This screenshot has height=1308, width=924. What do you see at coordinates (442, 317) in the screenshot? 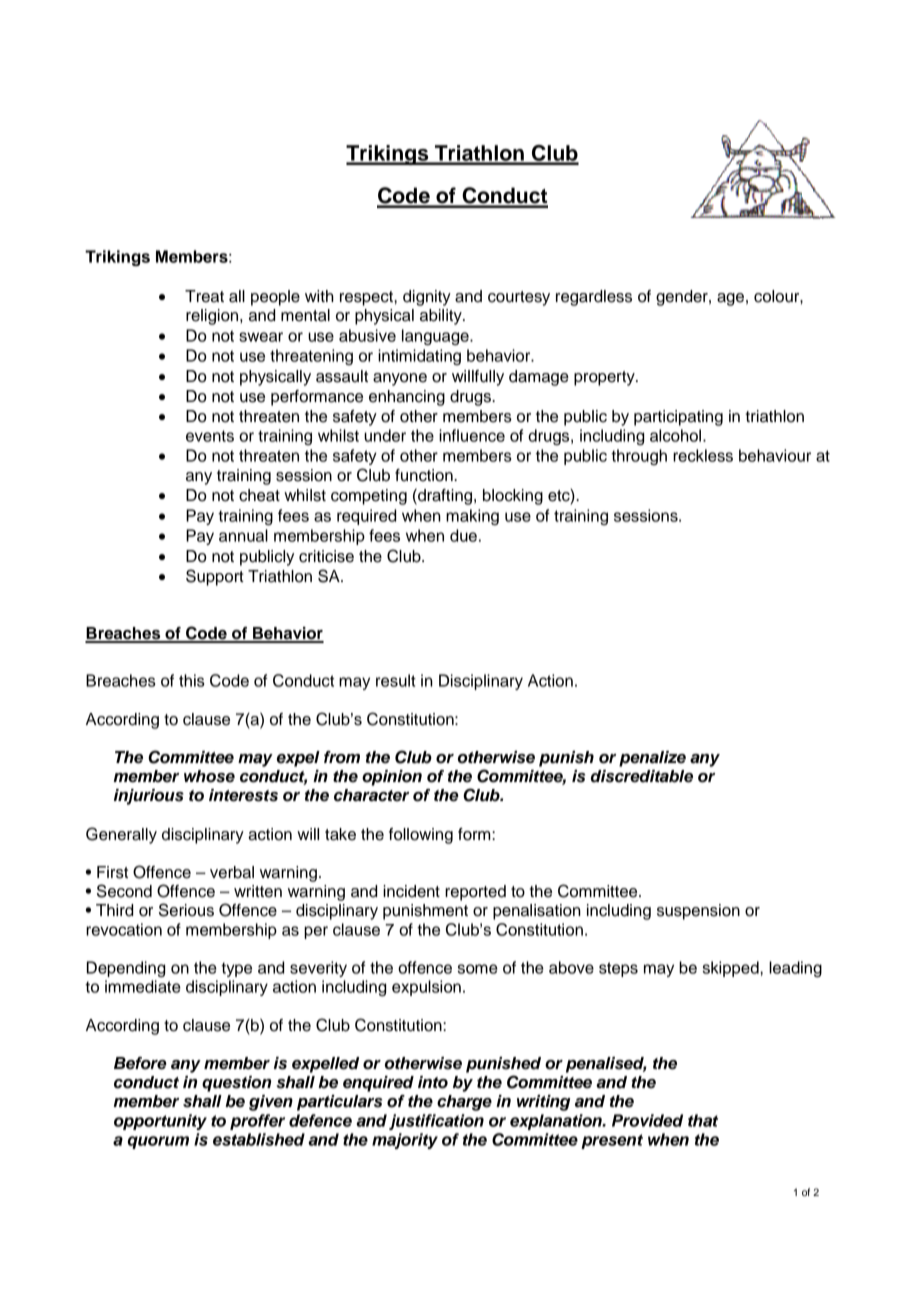
I see `ability` at bounding box center [442, 317].
